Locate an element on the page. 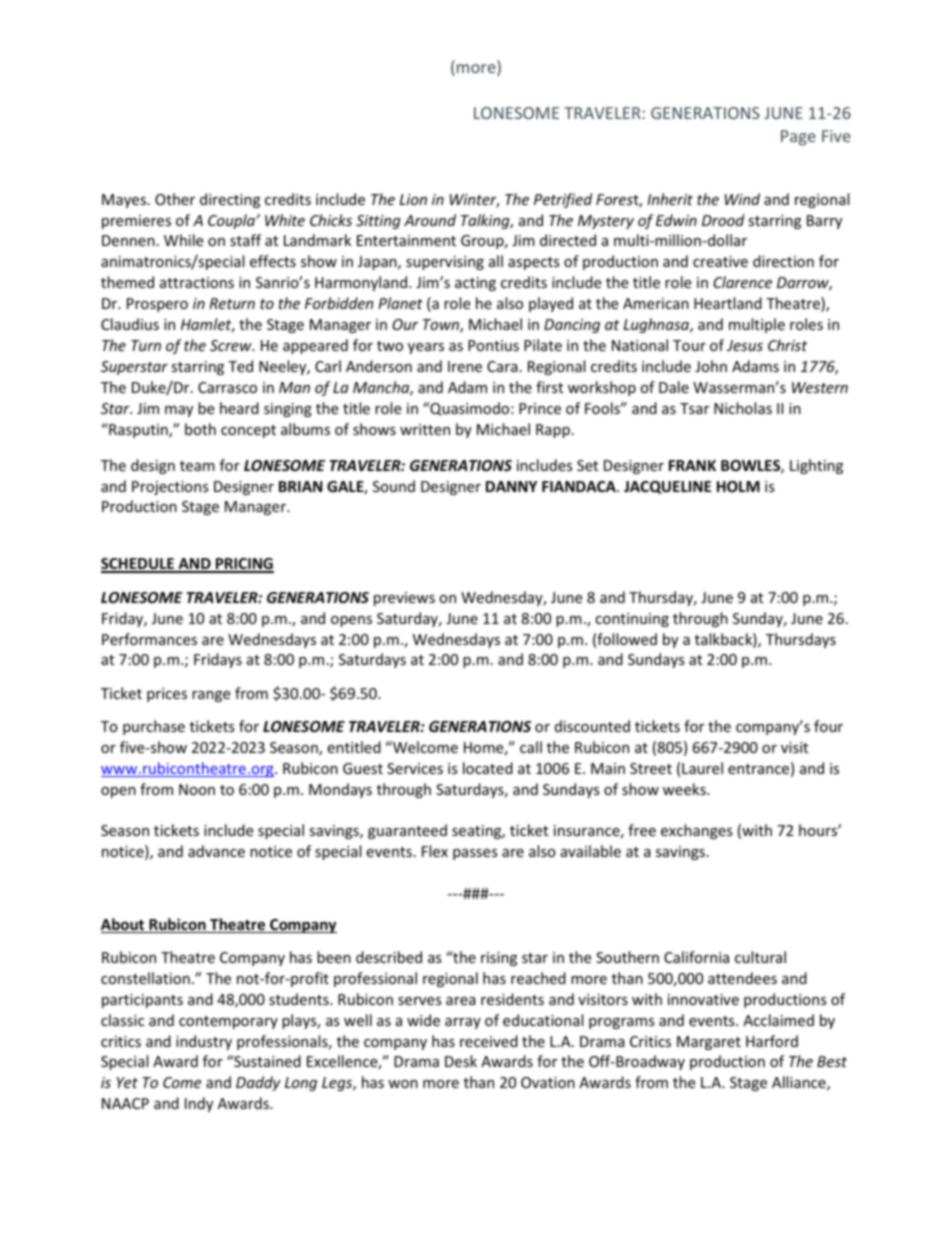 The image size is (952, 1233). four is located at coordinates (828, 726).
